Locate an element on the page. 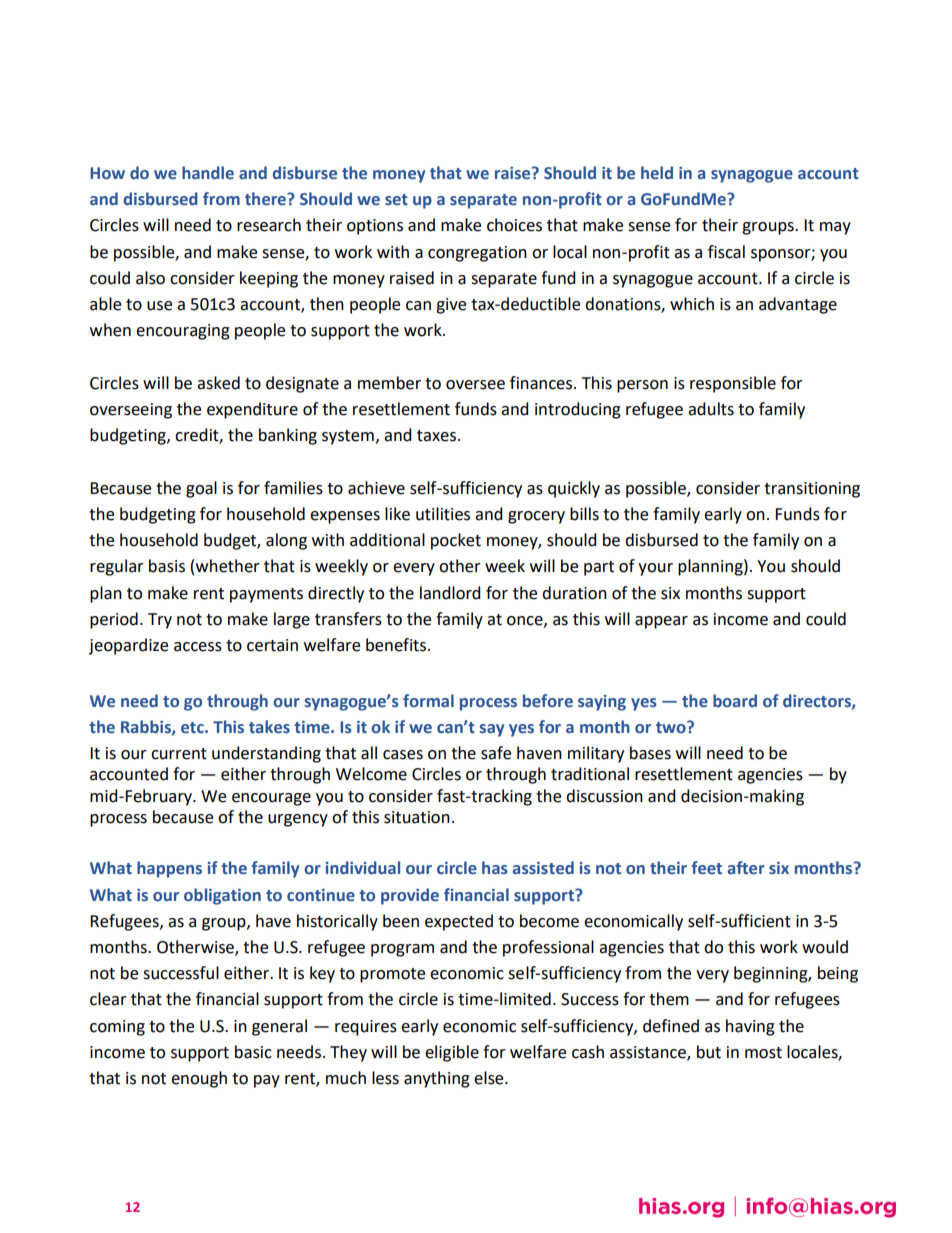 This page has width=952, height=1233. appear is located at coordinates (661, 622).
